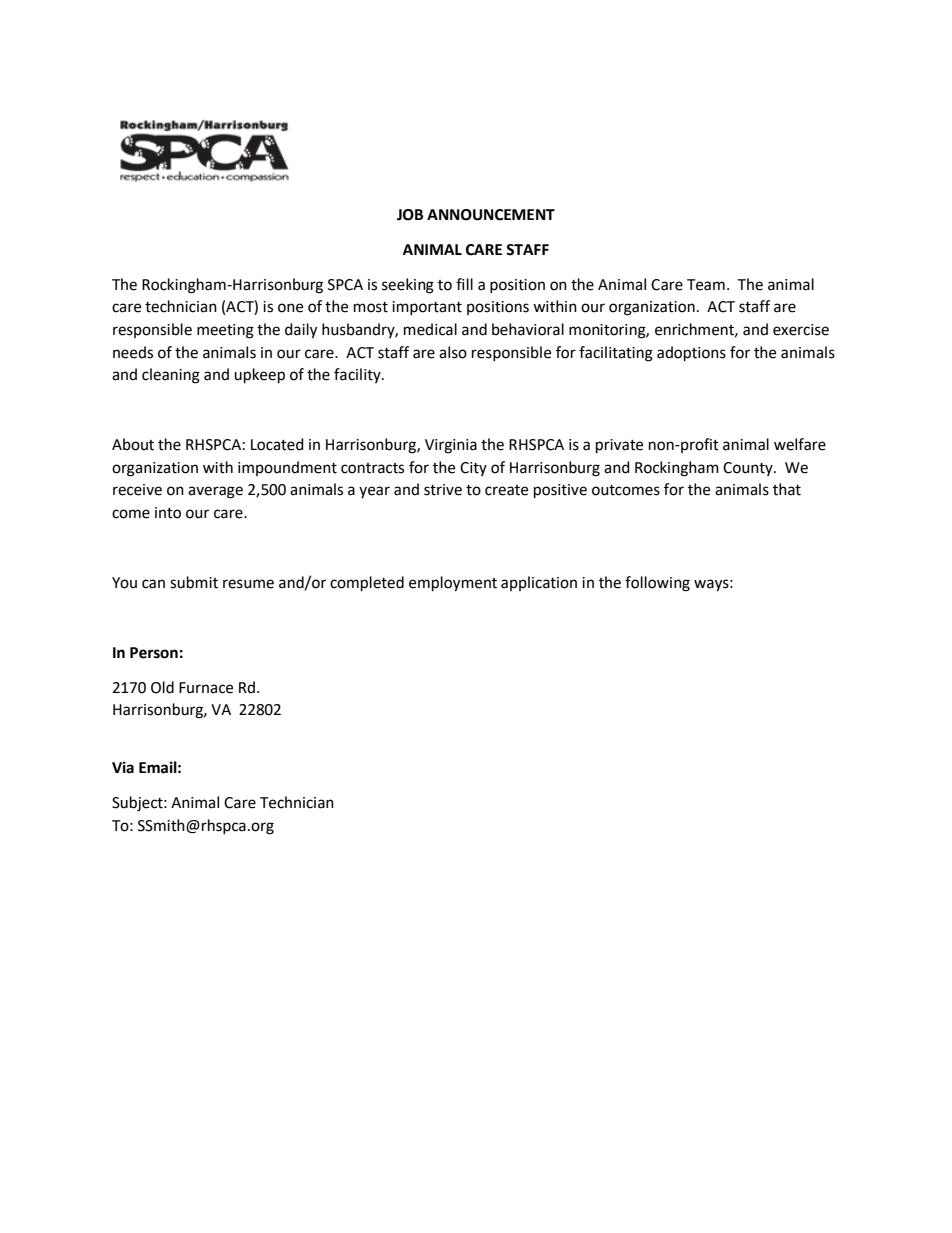  Describe the element at coordinates (215, 492) in the screenshot. I see `average` at that location.
